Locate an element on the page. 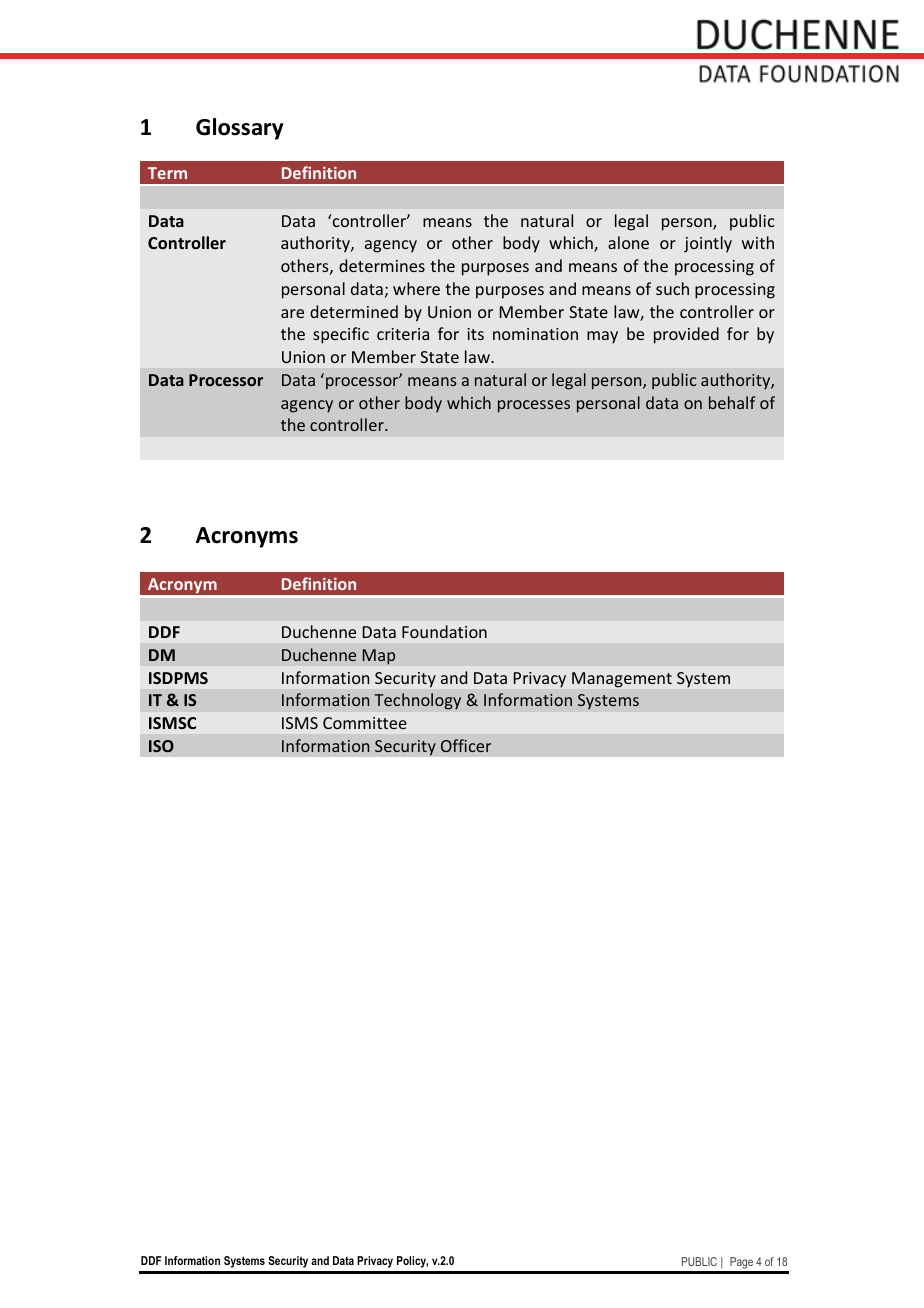 The width and height of the page is (924, 1308). Glossary is located at coordinates (239, 129).
